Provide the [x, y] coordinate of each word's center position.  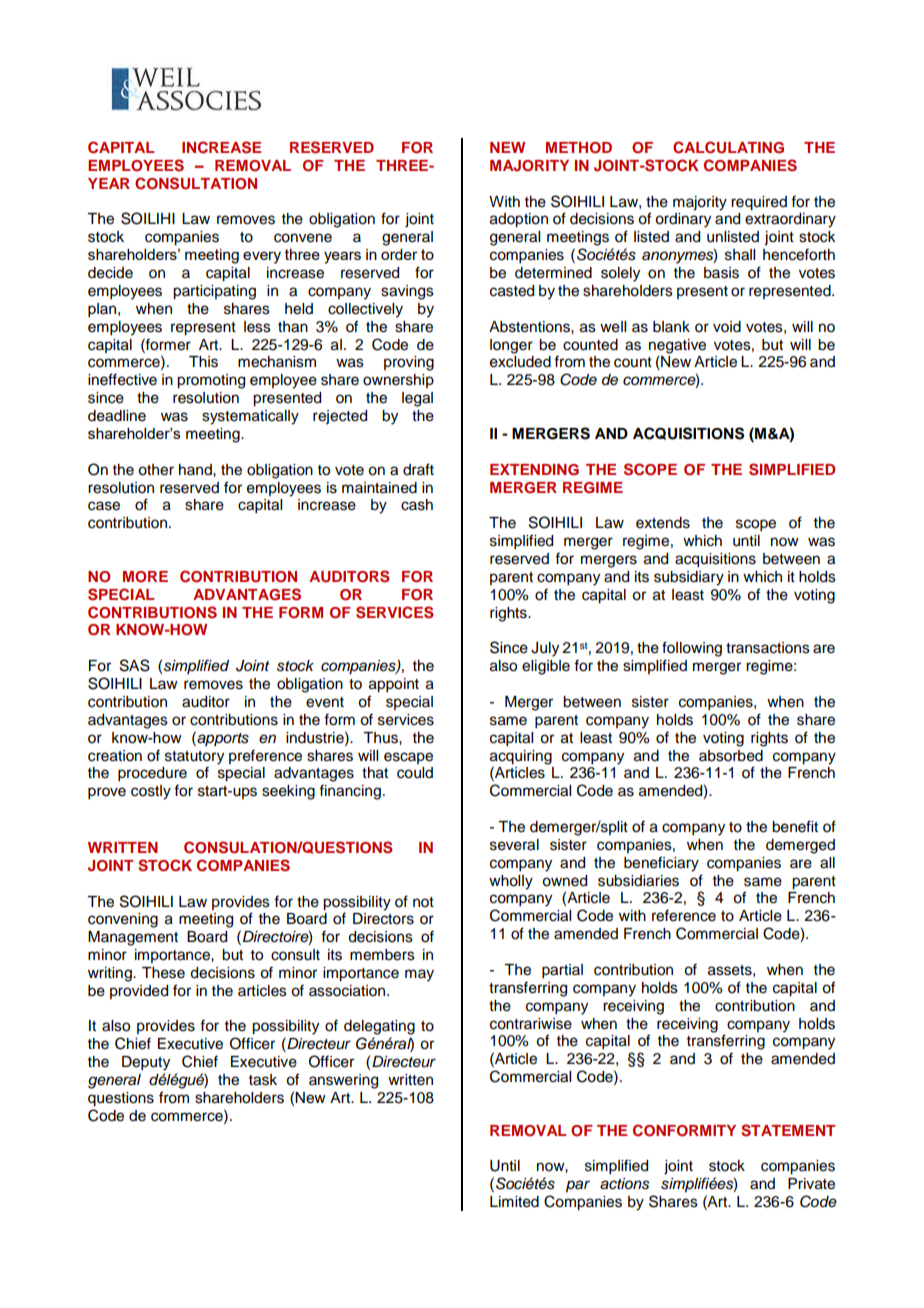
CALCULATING [728, 147]
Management [133, 938]
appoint [394, 685]
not [423, 902]
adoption [519, 220]
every [262, 257]
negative [677, 346]
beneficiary [661, 864]
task [263, 1080]
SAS [135, 665]
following [692, 649]
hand [196, 469]
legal [417, 399]
